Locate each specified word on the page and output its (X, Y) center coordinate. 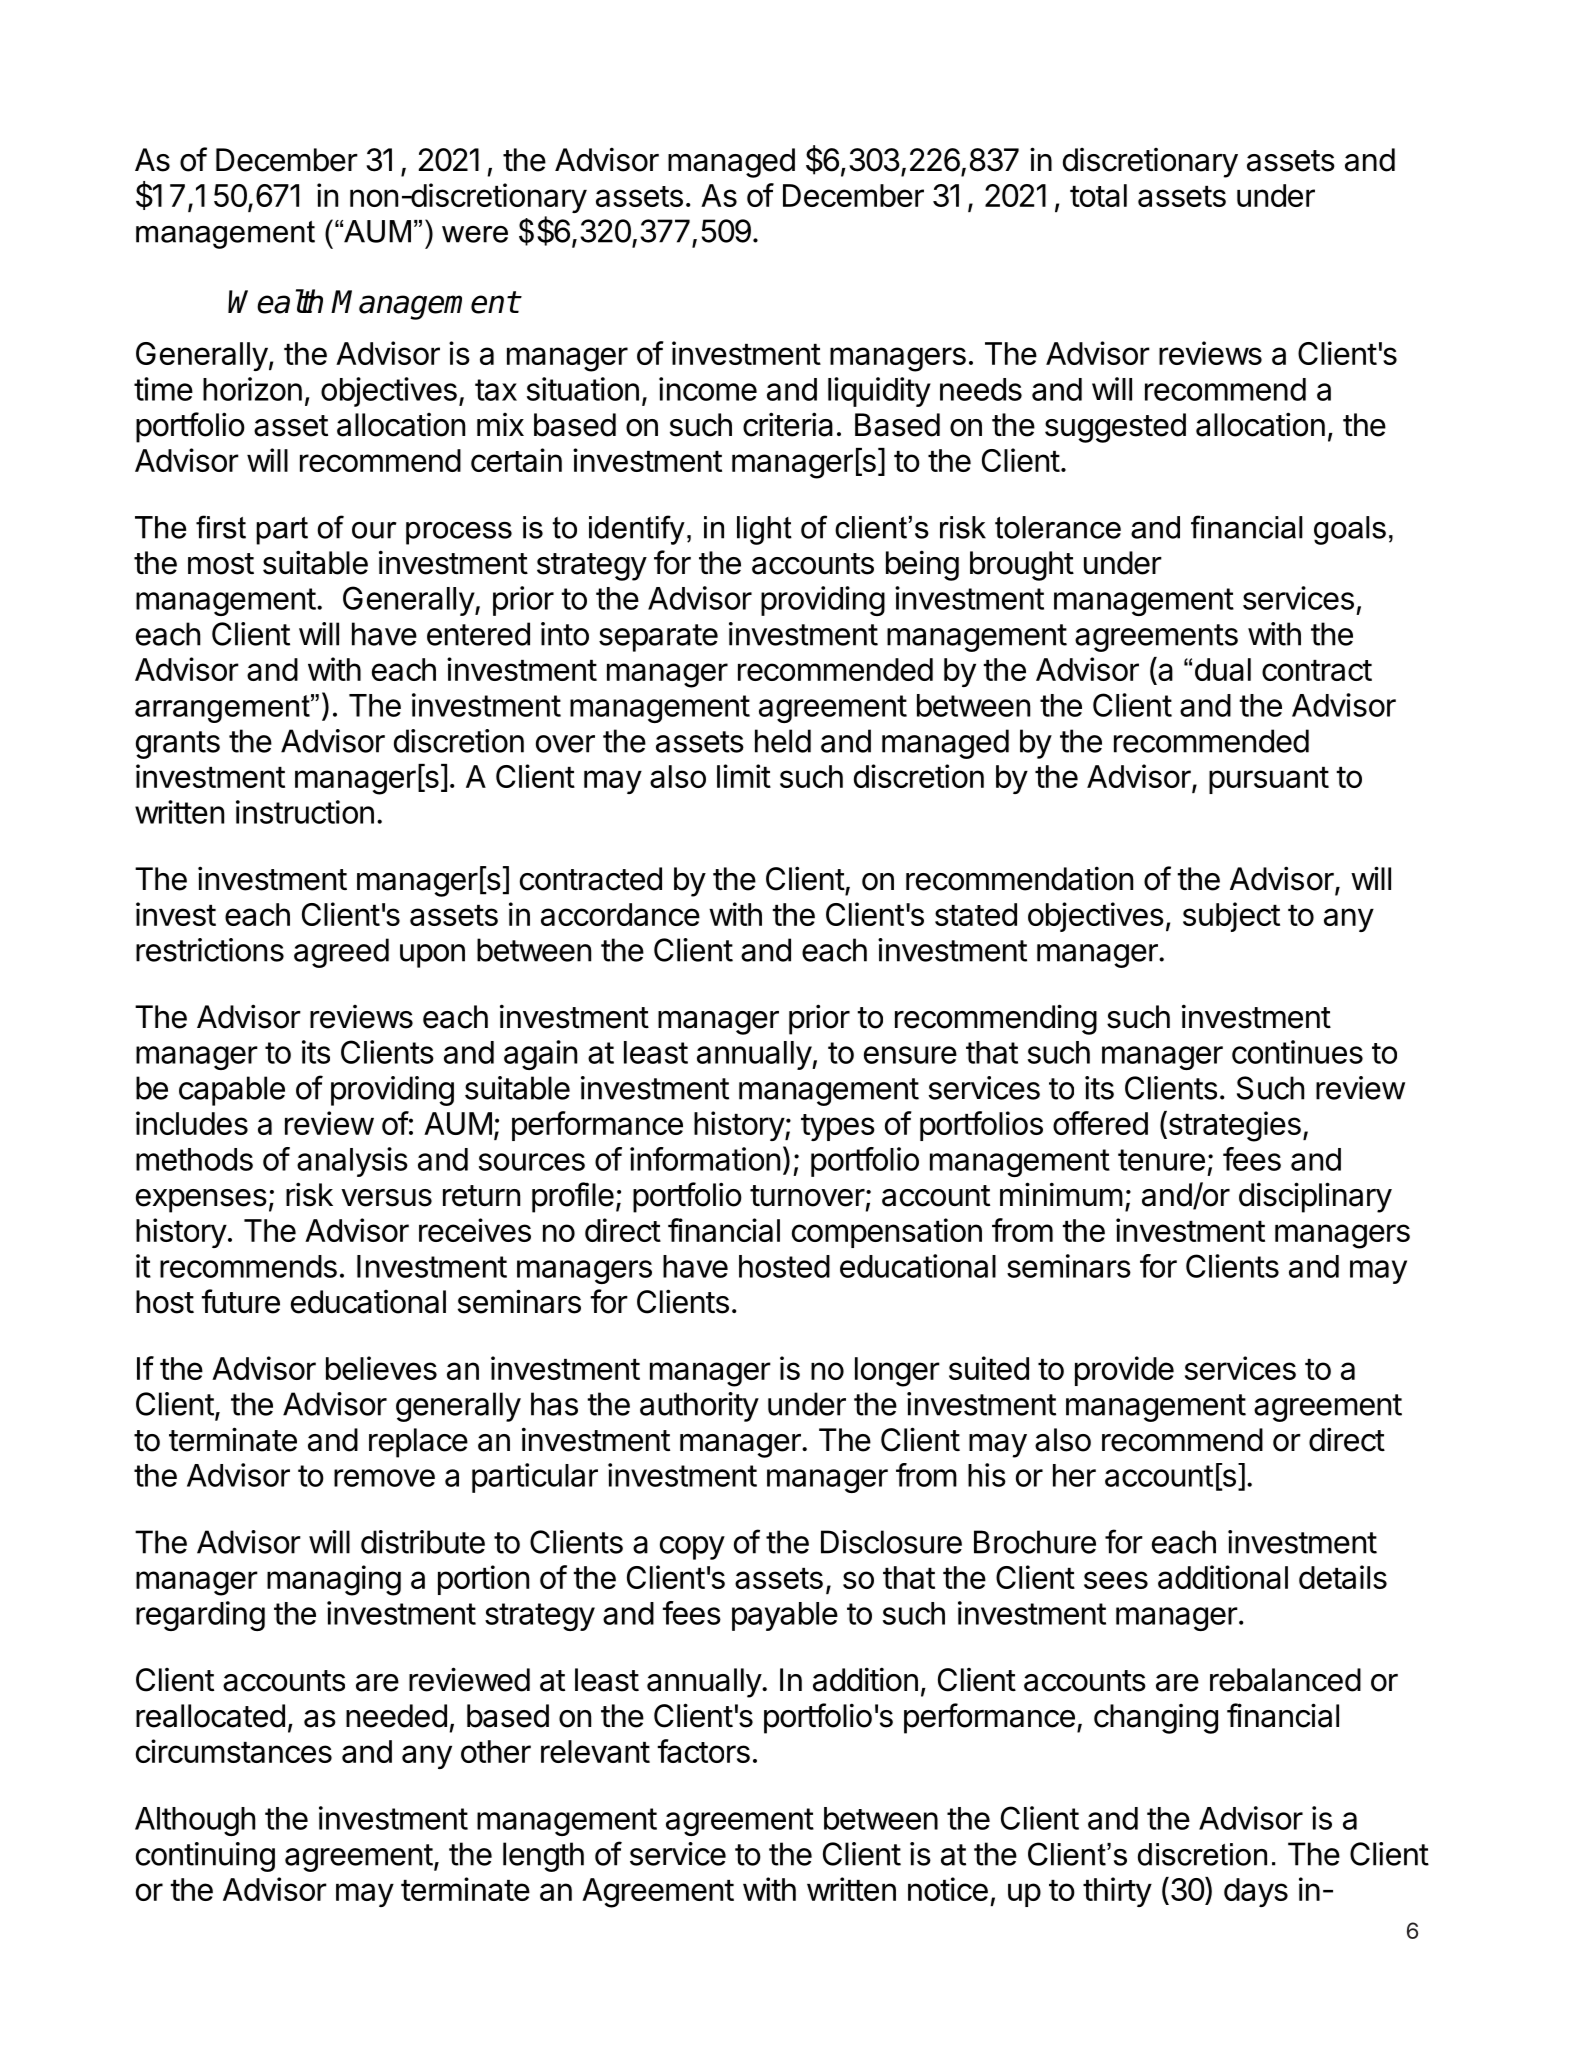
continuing (205, 1857)
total (1098, 195)
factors (703, 1751)
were (475, 234)
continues (1297, 1052)
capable (232, 1091)
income (708, 389)
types (838, 1127)
